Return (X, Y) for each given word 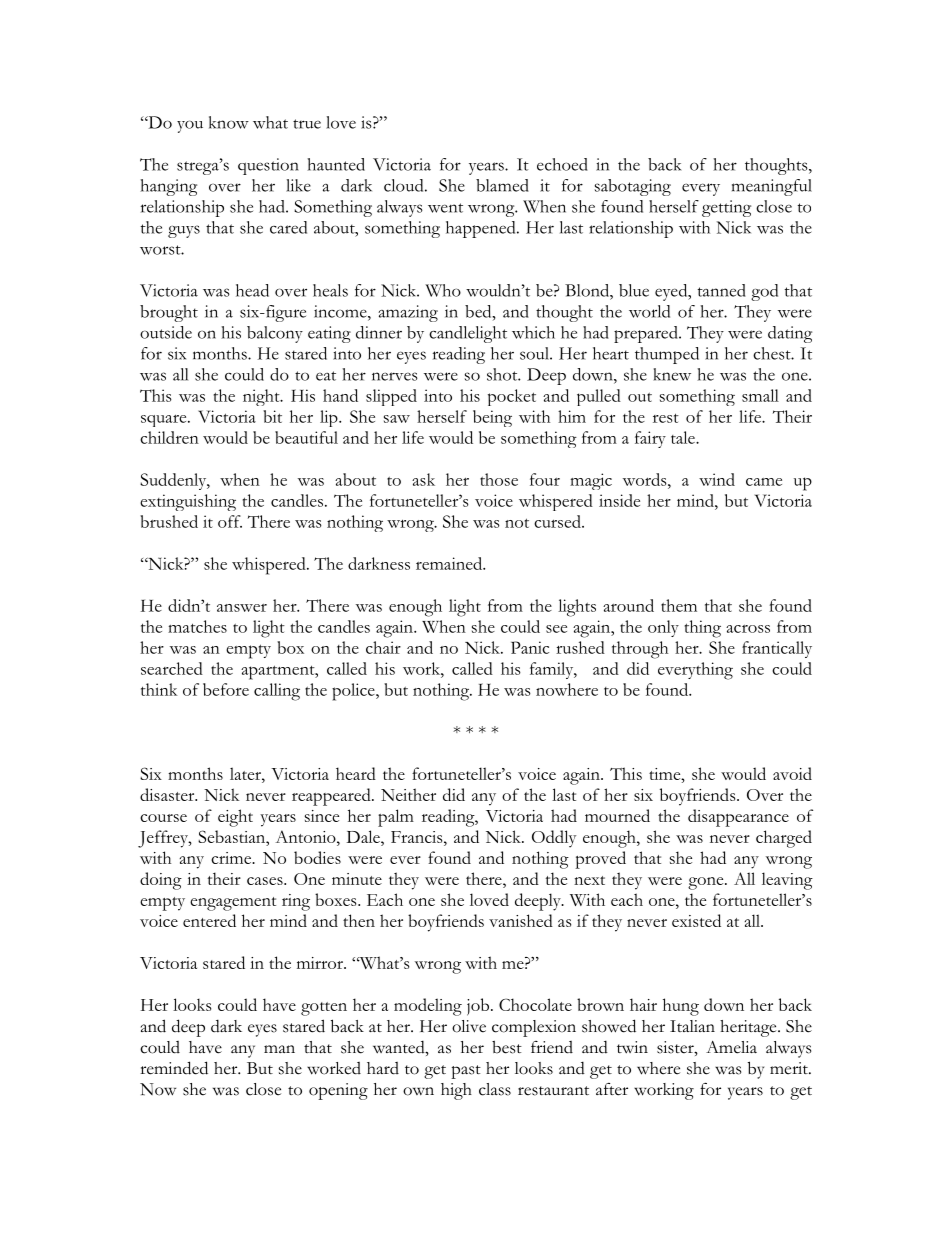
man (279, 1049)
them (679, 605)
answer (242, 608)
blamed (502, 185)
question (268, 166)
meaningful (772, 187)
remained (450, 563)
